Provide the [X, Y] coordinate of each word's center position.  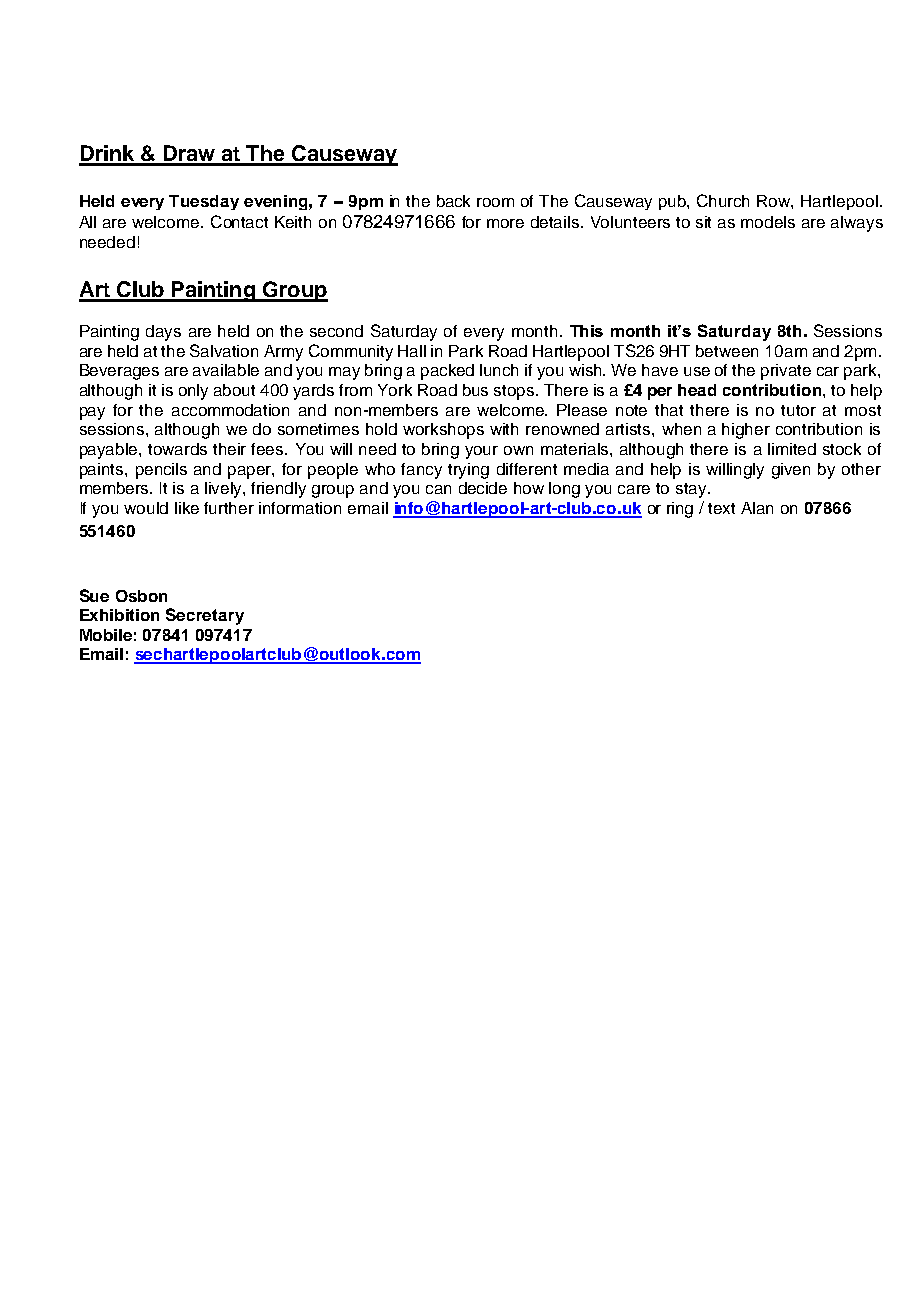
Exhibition [119, 615]
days [163, 333]
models [768, 222]
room [495, 202]
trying [468, 471]
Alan [757, 508]
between [727, 351]
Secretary [205, 616]
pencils [161, 471]
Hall [412, 351]
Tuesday [204, 202]
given [791, 471]
